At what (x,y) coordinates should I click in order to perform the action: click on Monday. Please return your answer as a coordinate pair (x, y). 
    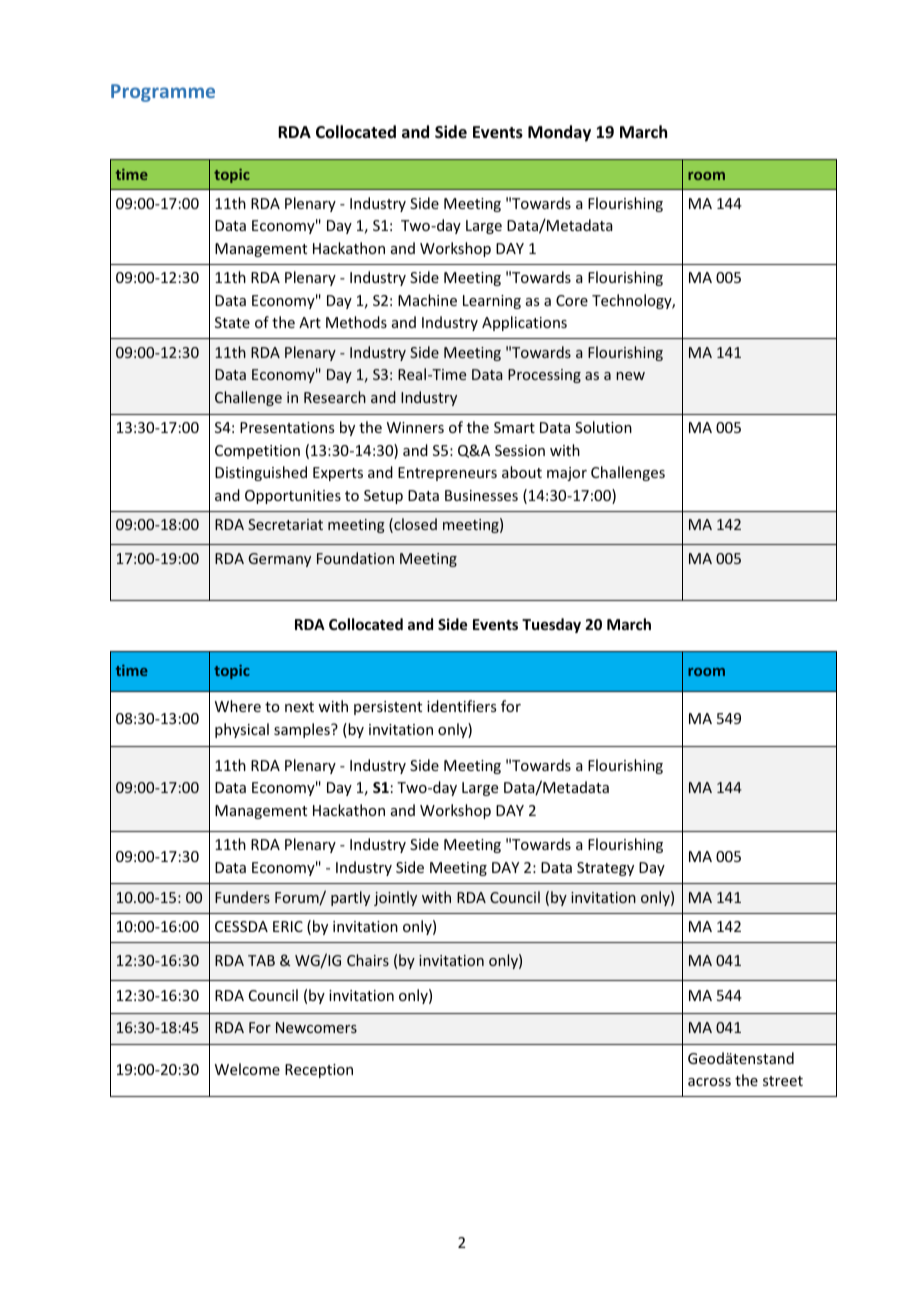
    Looking at the image, I should click on (559, 133).
